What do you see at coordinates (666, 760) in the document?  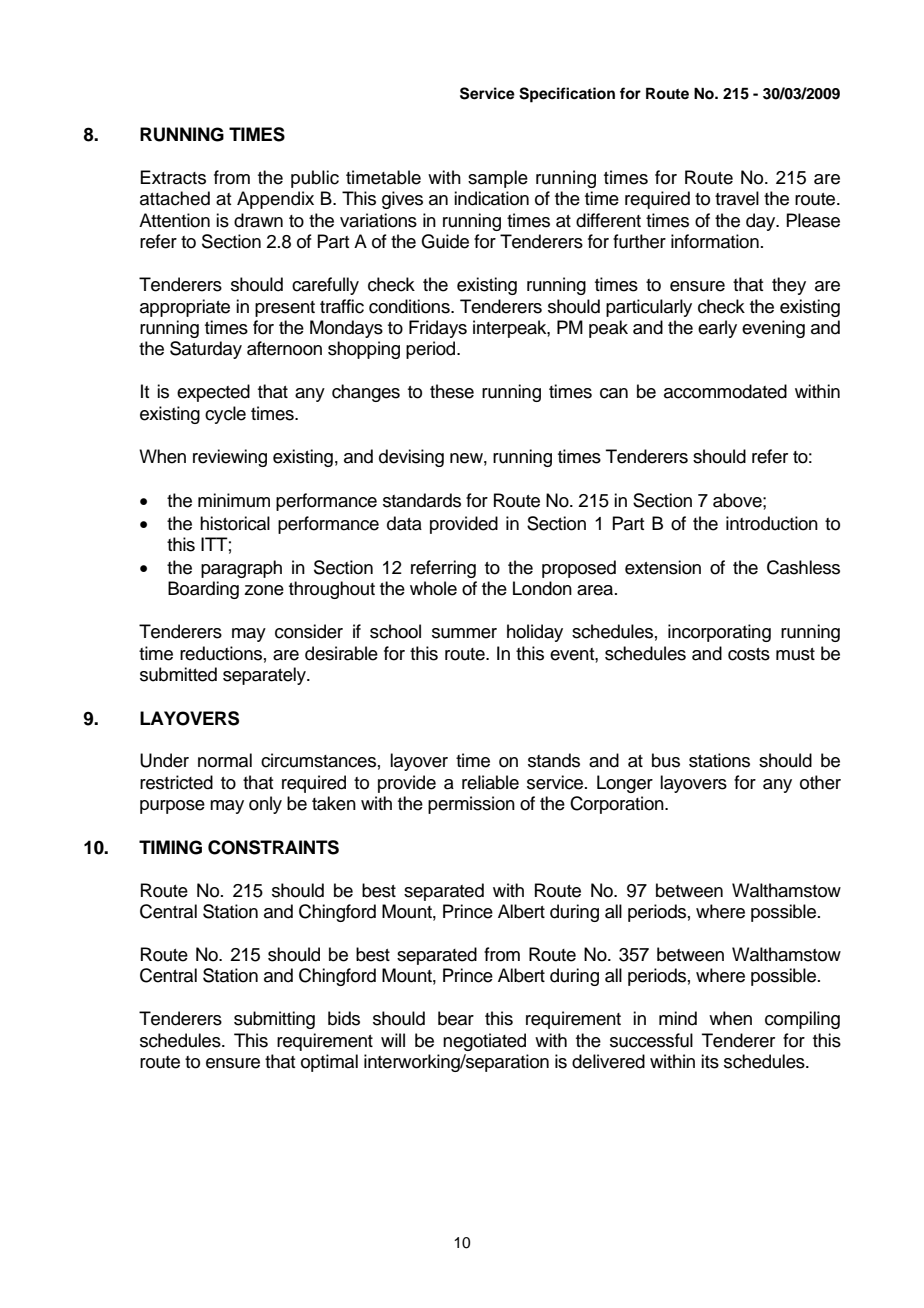 I see `bus` at bounding box center [666, 760].
